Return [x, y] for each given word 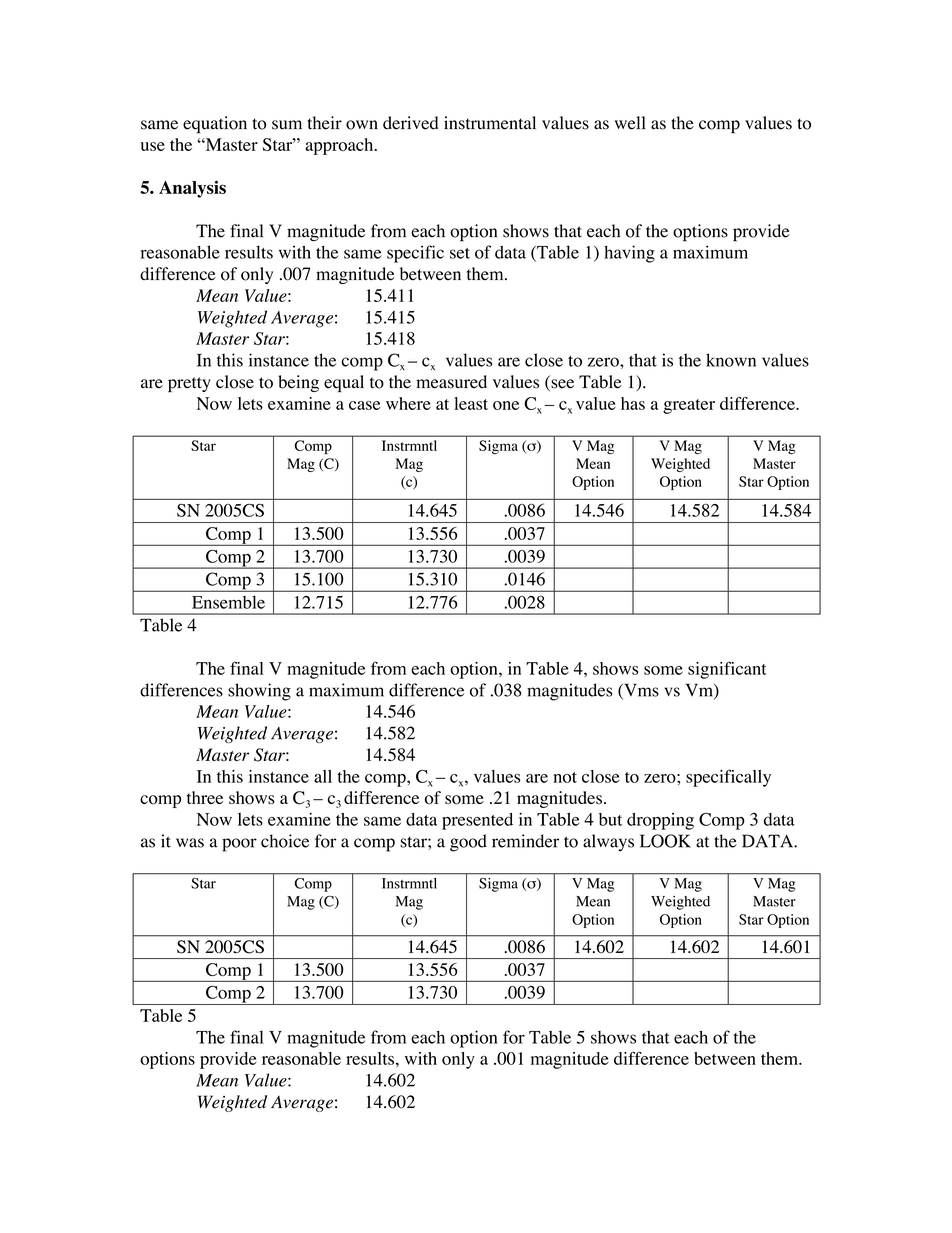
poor [239, 845]
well [630, 123]
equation [215, 125]
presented [477, 821]
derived [411, 123]
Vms [640, 691]
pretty [189, 384]
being [298, 383]
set [460, 253]
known [731, 360]
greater [689, 406]
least [471, 403]
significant [727, 670]
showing [259, 692]
